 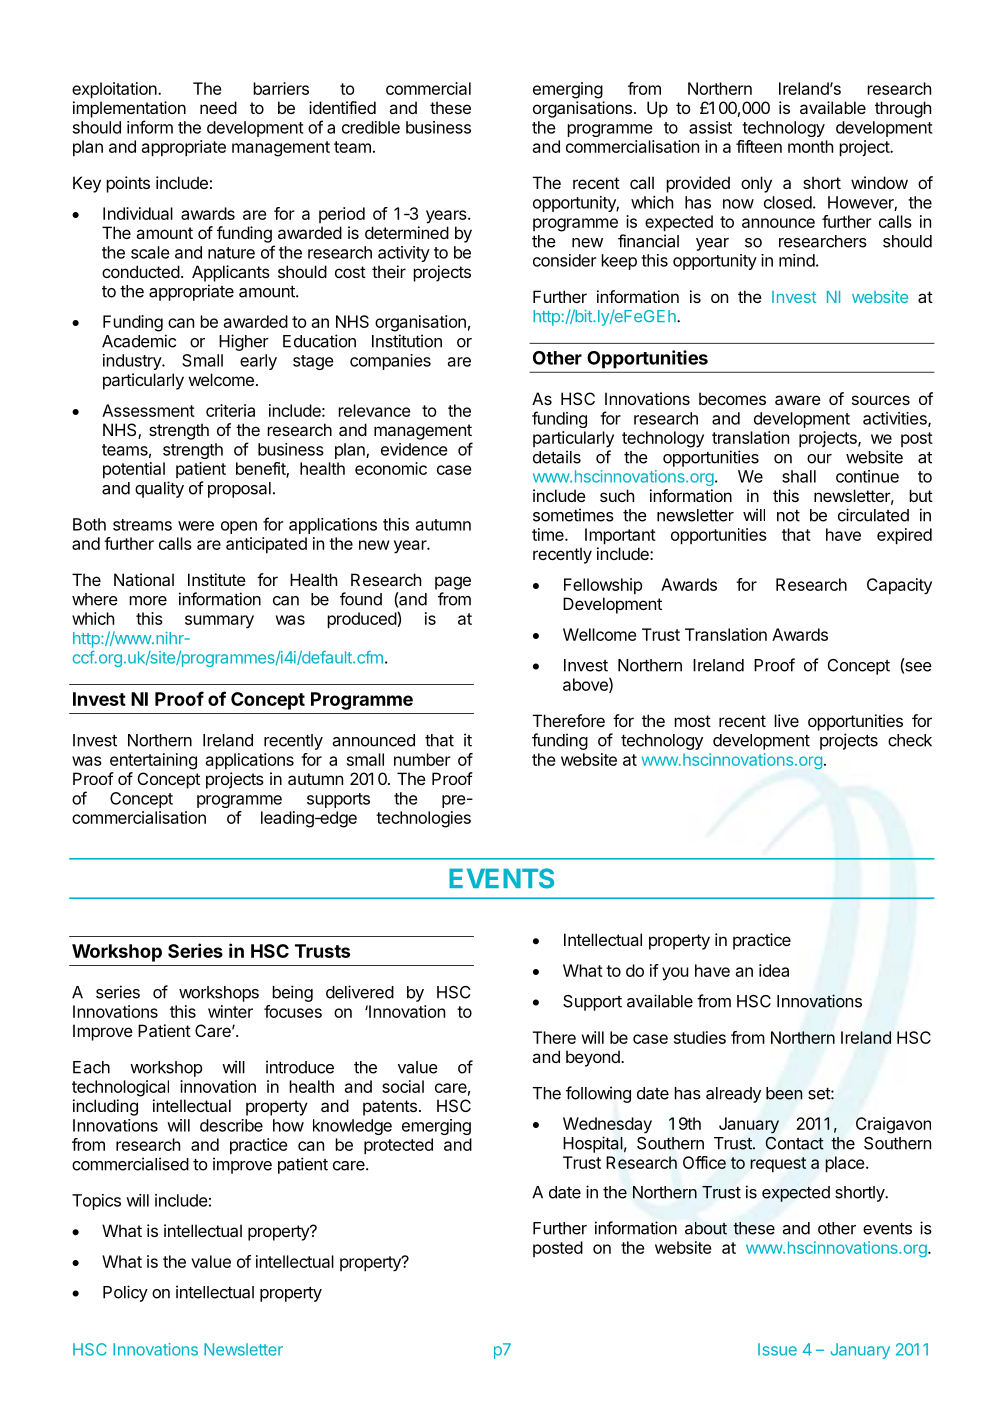 What do you see at coordinates (810, 146) in the screenshot?
I see `month` at bounding box center [810, 146].
